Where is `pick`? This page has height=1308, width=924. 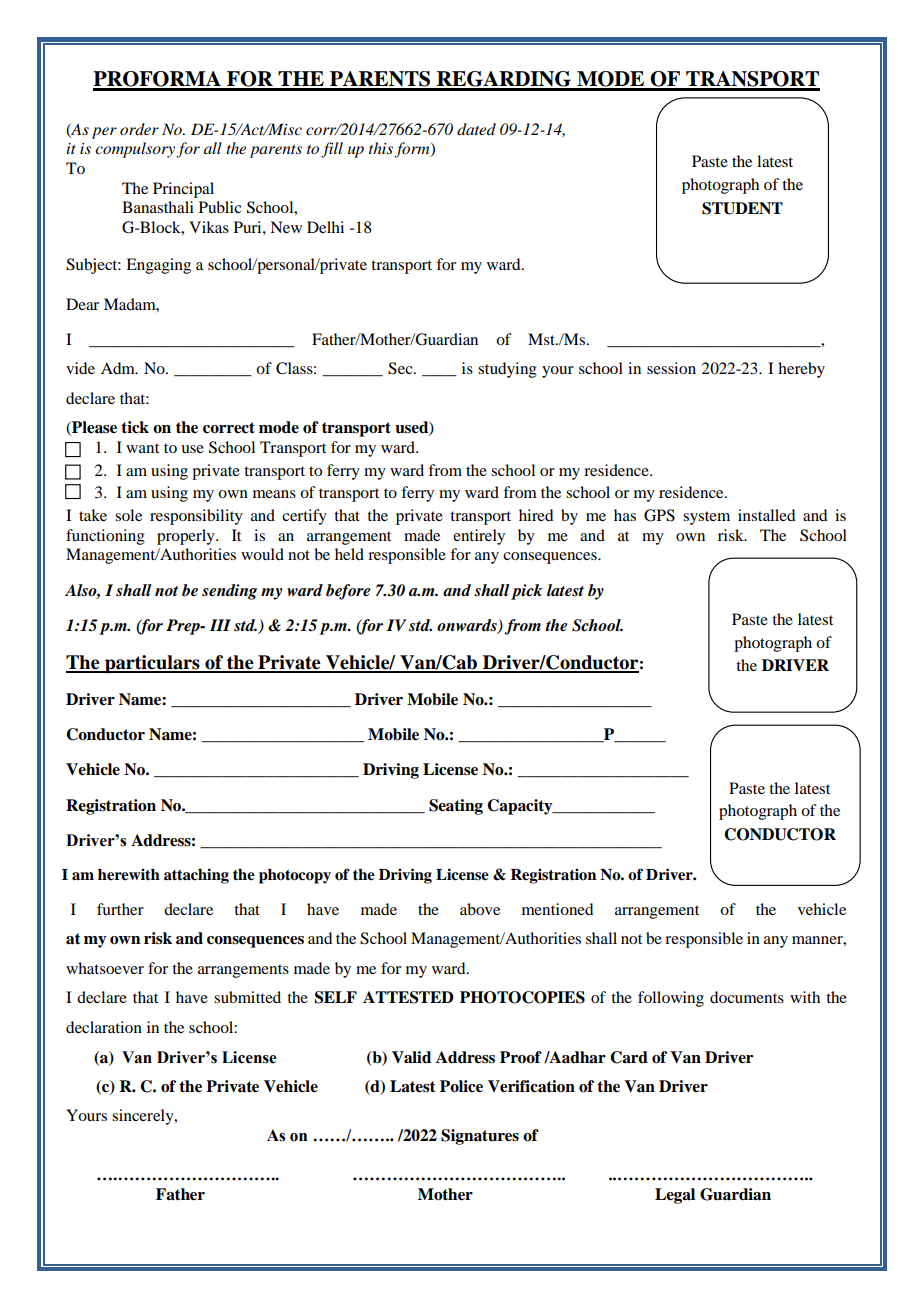 pick is located at coordinates (527, 592).
